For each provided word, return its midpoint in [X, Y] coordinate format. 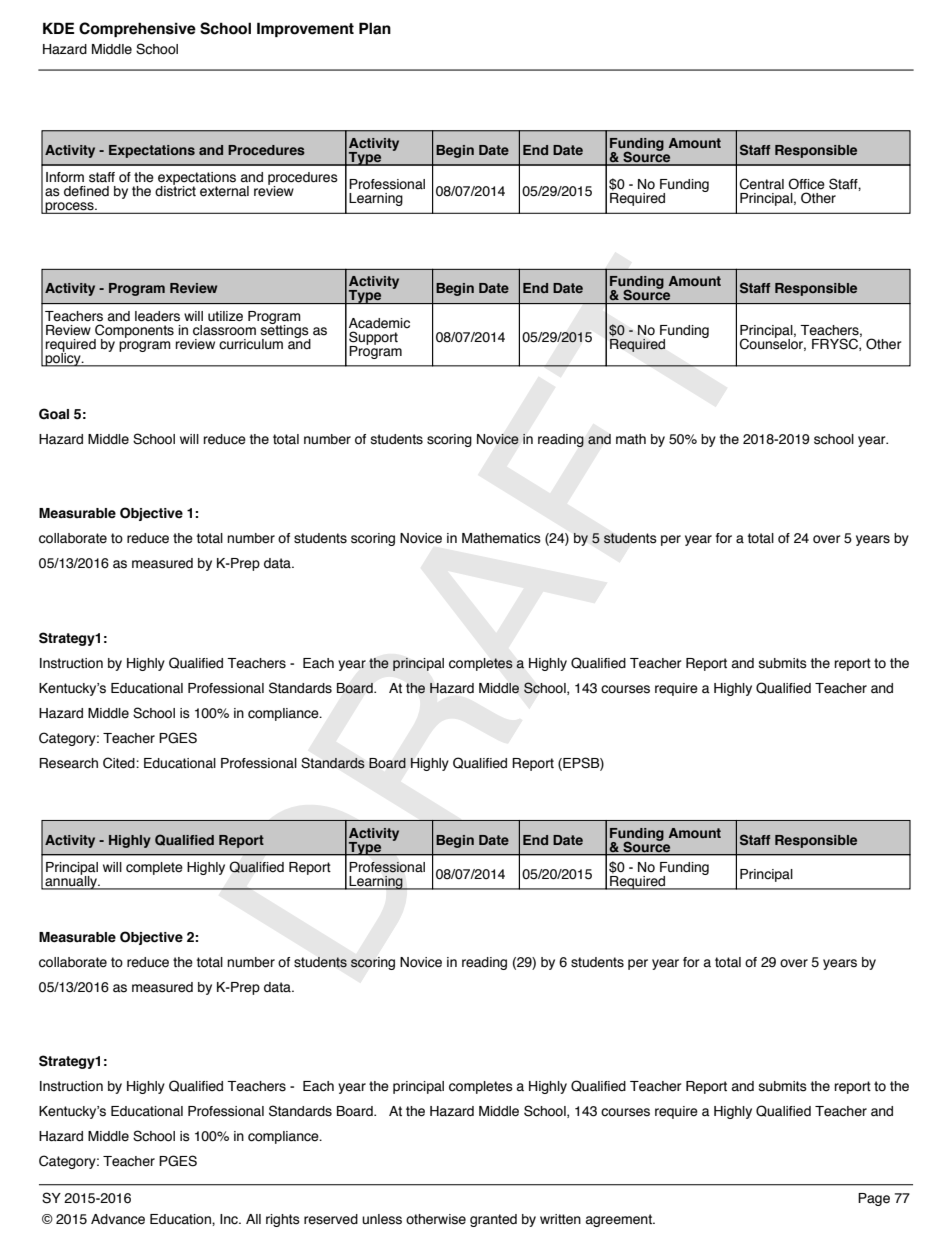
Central [762, 184]
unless [382, 1219]
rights [283, 1220]
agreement [620, 1220]
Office [806, 184]
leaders [157, 316]
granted [493, 1220]
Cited [120, 763]
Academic [379, 323]
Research [68, 763]
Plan [375, 28]
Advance [118, 1219]
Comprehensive [137, 29]
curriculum [251, 344]
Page [874, 1199]
